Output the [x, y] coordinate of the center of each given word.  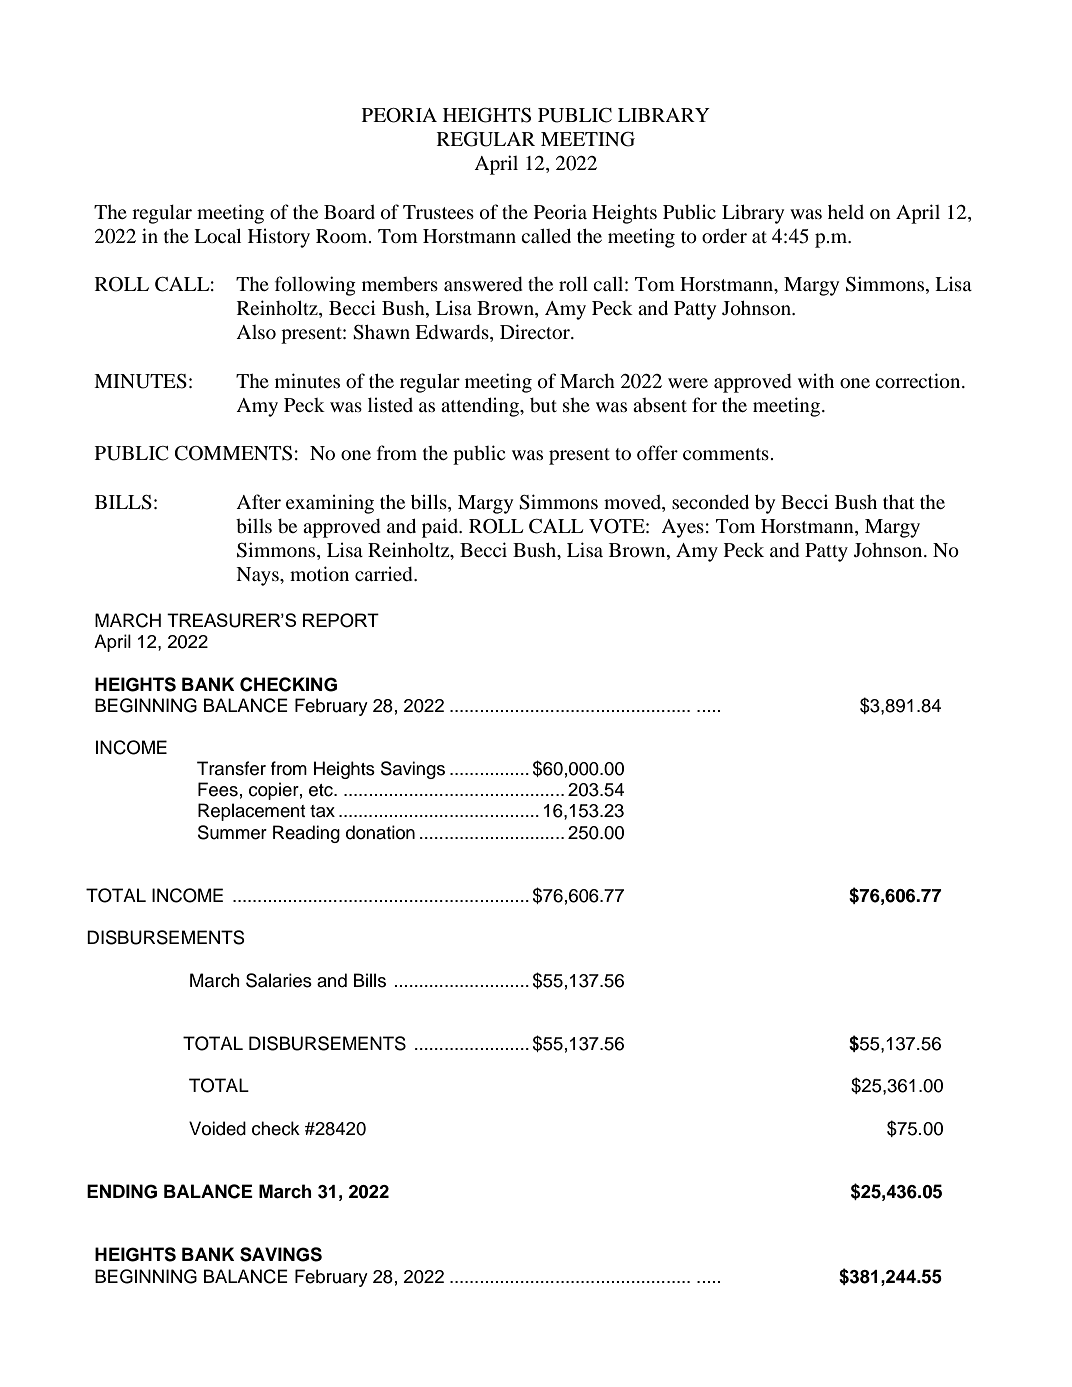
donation [380, 832]
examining [330, 504]
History [279, 238]
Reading [306, 834]
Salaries [279, 980]
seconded [710, 501]
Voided [217, 1128]
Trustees [438, 212]
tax [322, 811]
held [846, 211]
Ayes [682, 528]
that [899, 501]
